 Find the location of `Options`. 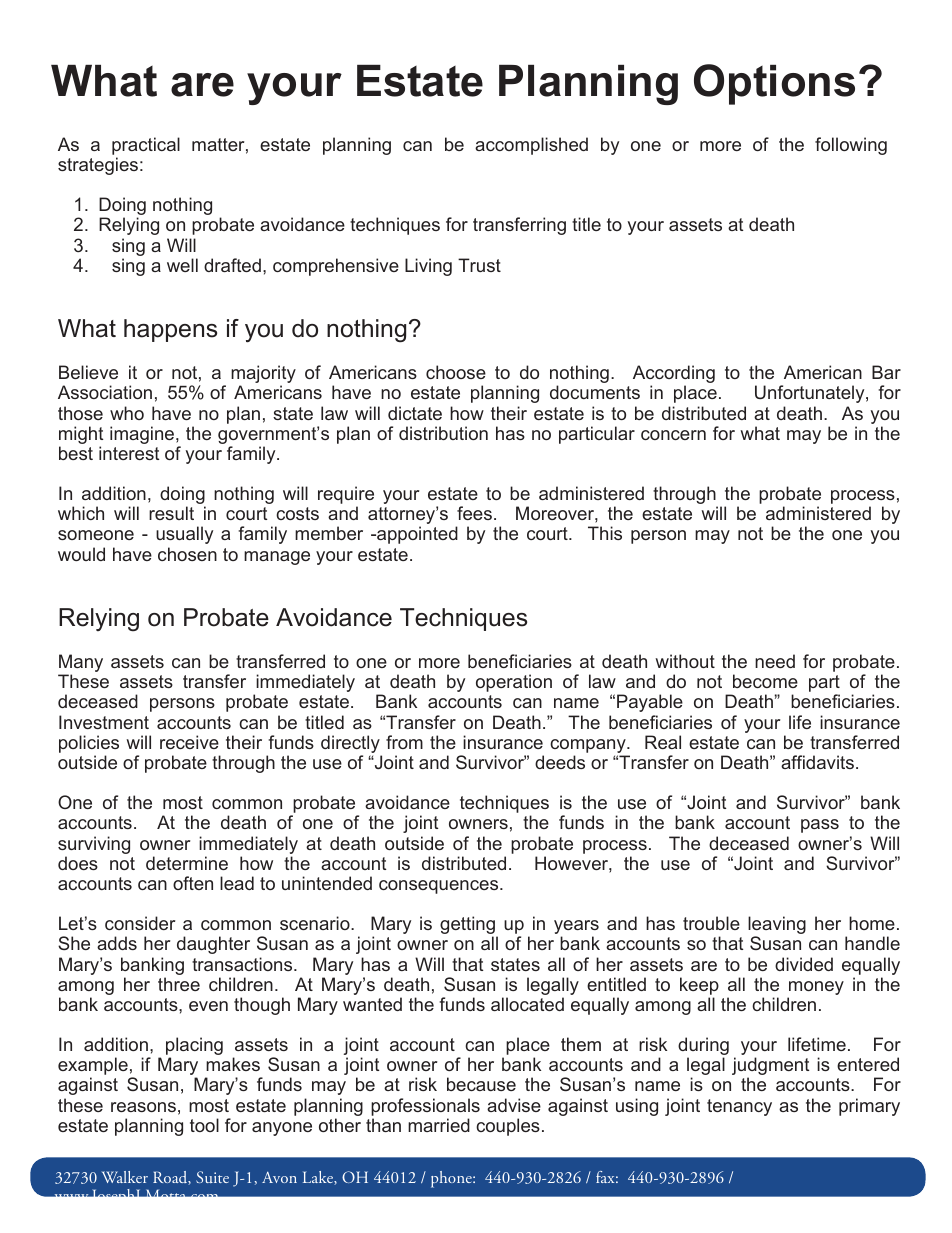

Options is located at coordinates (774, 84).
